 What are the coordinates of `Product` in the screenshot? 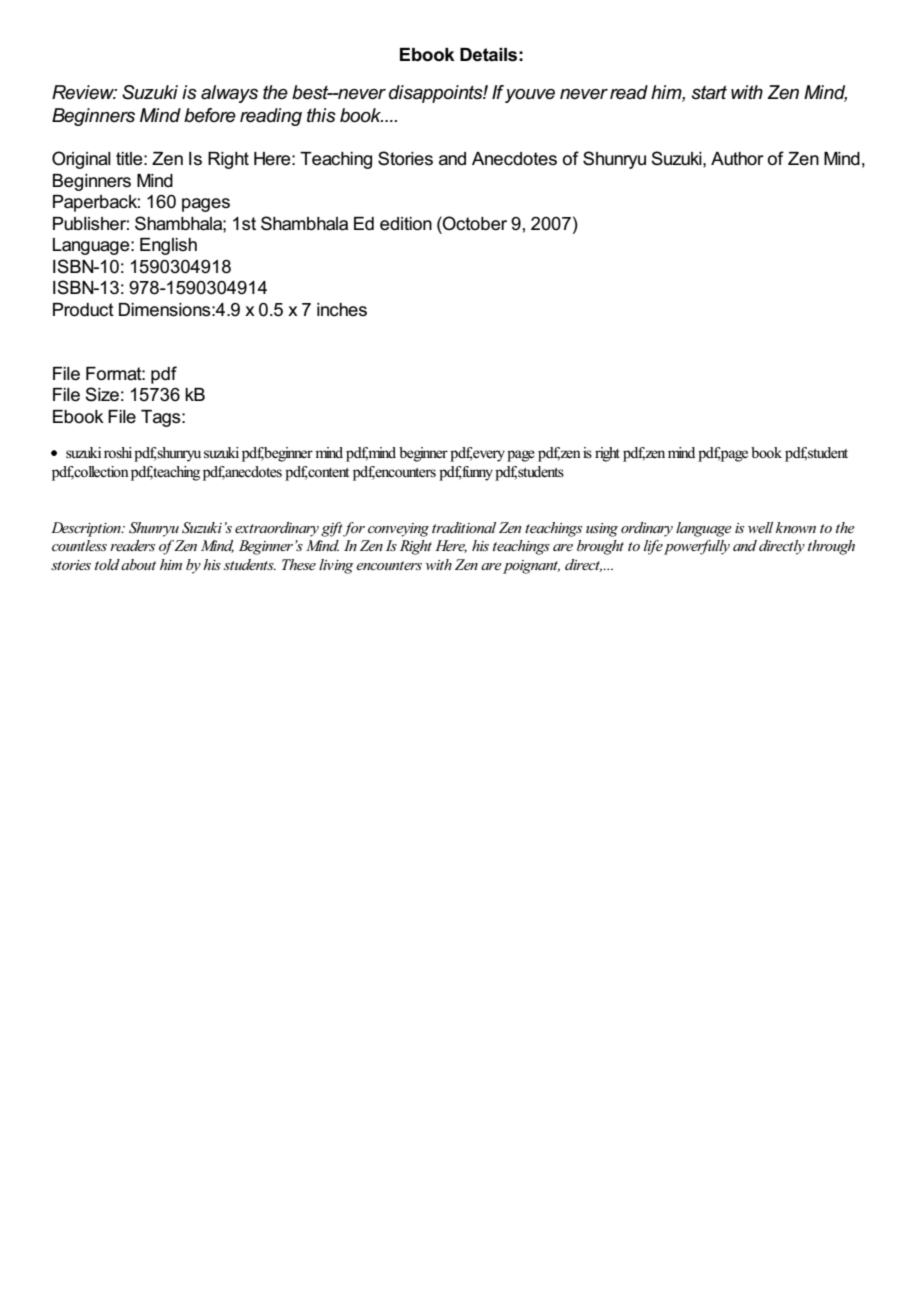 It's located at (83, 310).
